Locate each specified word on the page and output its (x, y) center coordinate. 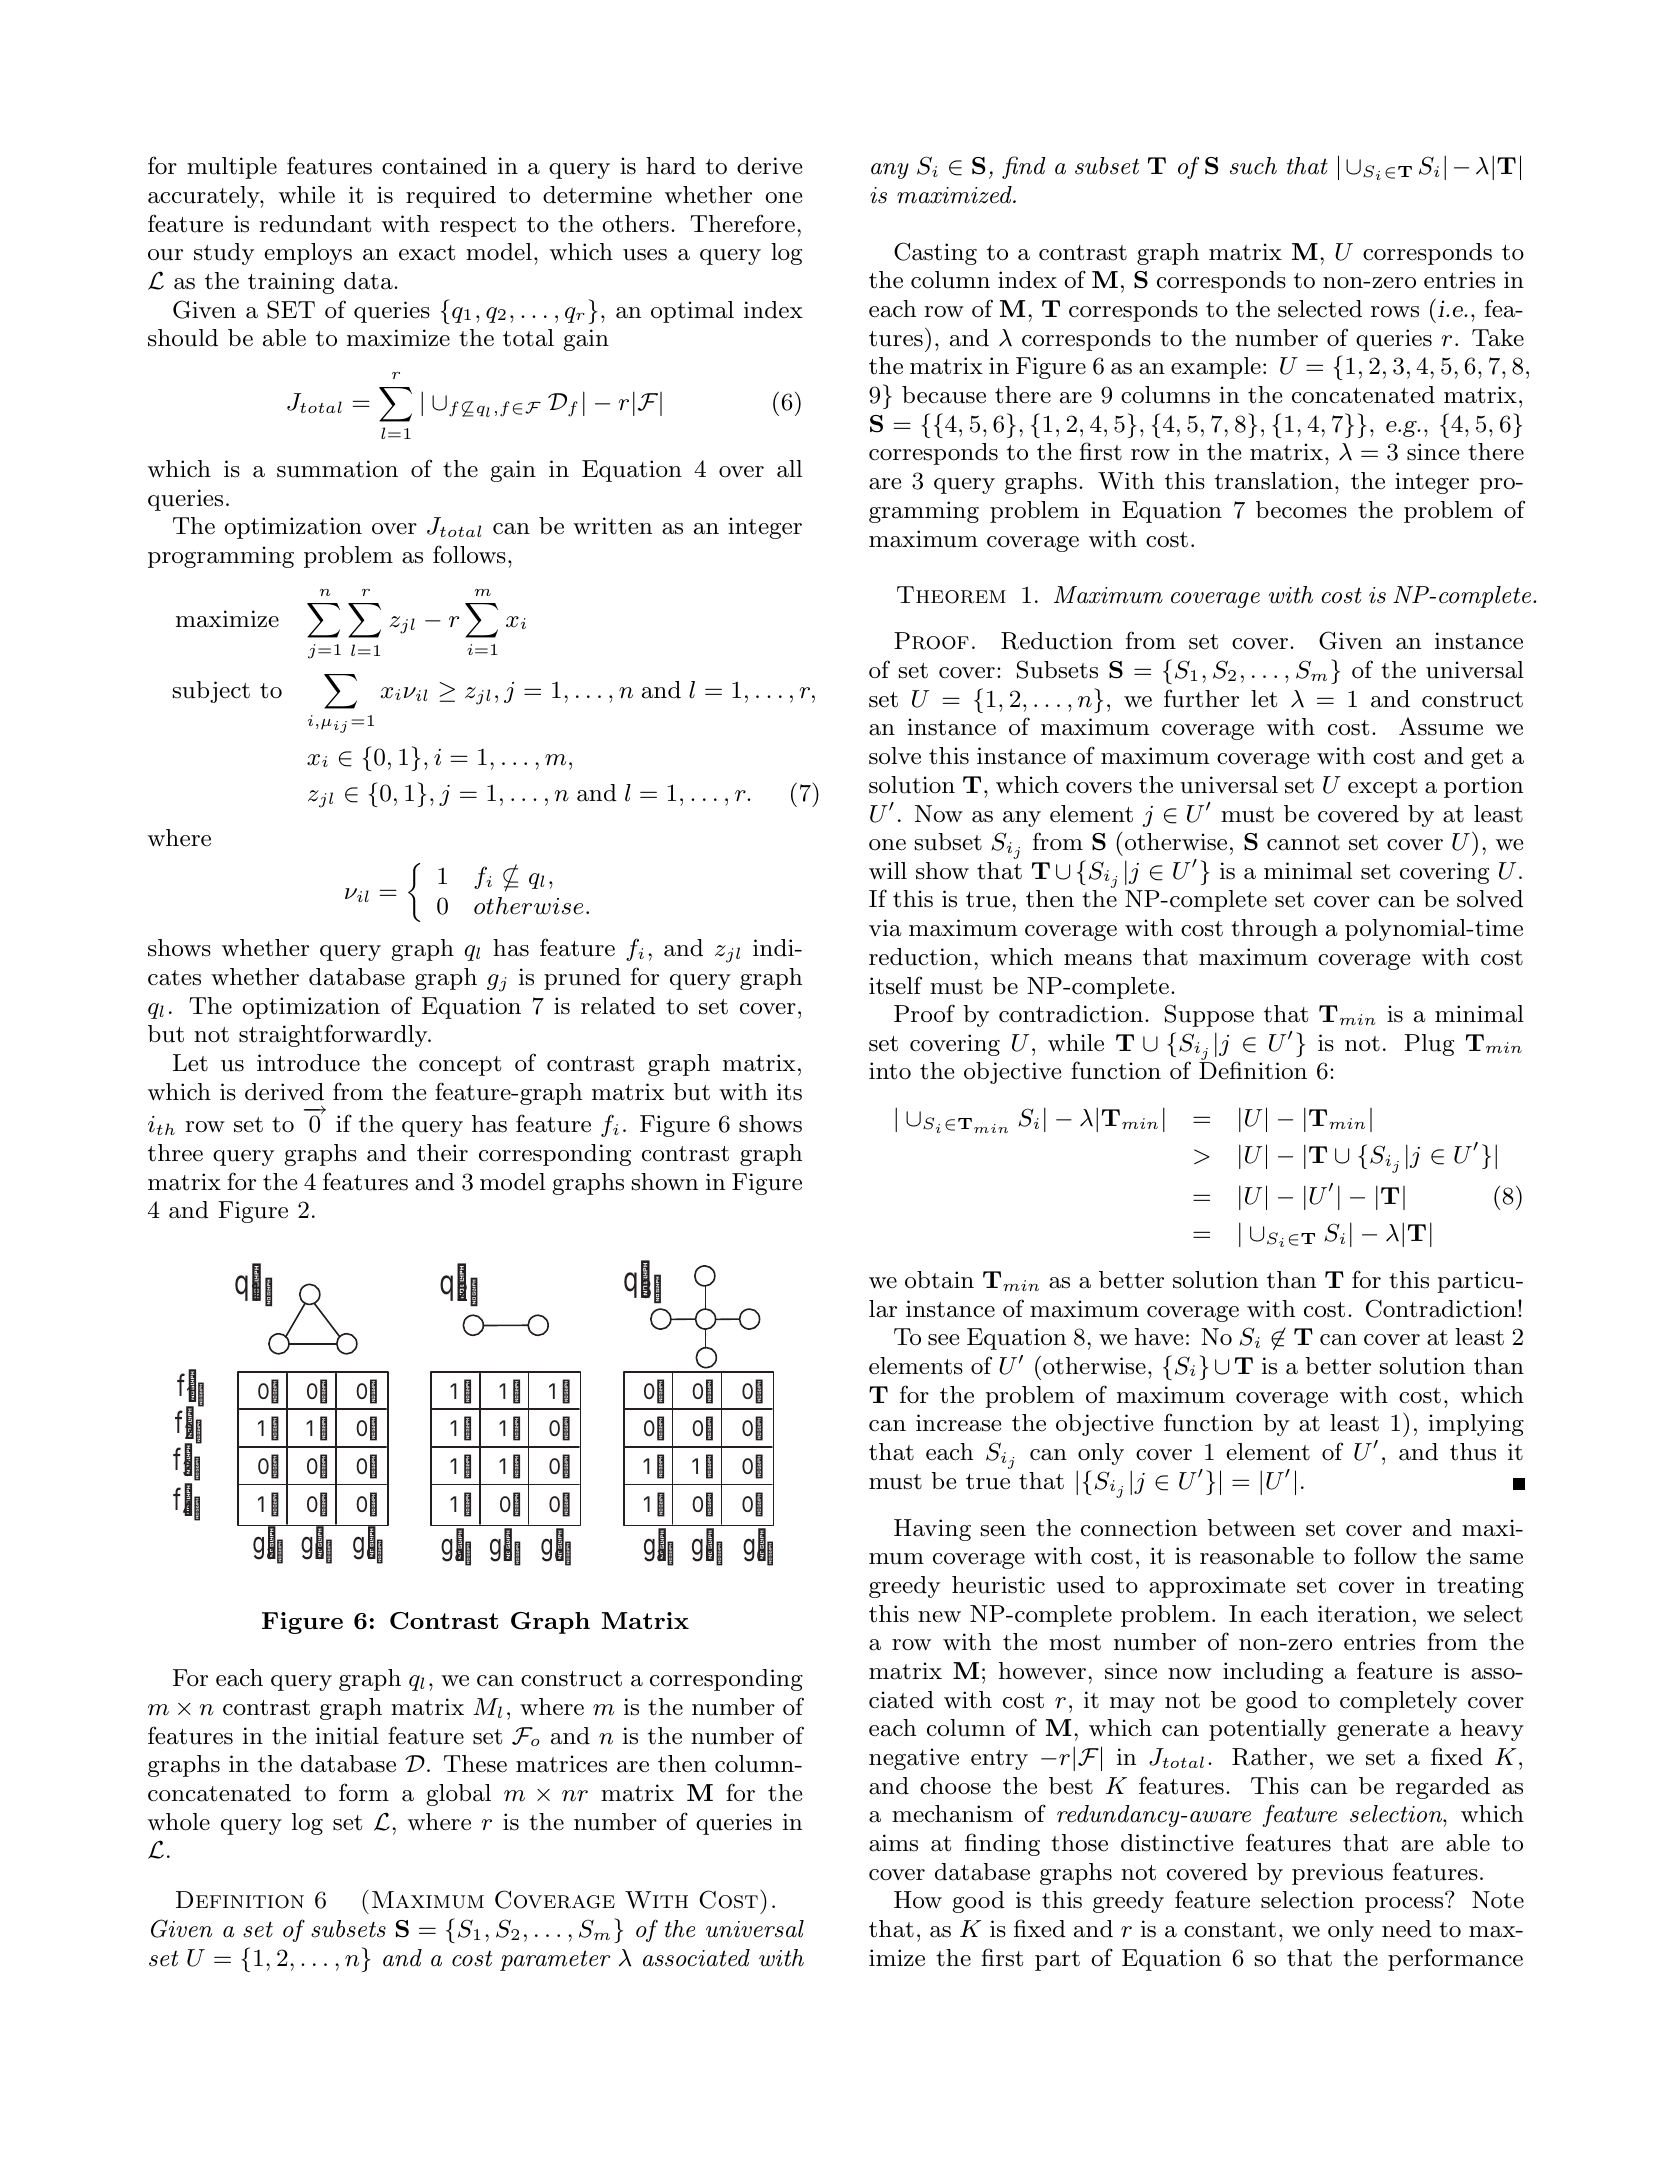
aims (893, 1843)
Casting (935, 253)
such (1253, 166)
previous (1337, 1874)
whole (179, 1822)
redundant (315, 224)
